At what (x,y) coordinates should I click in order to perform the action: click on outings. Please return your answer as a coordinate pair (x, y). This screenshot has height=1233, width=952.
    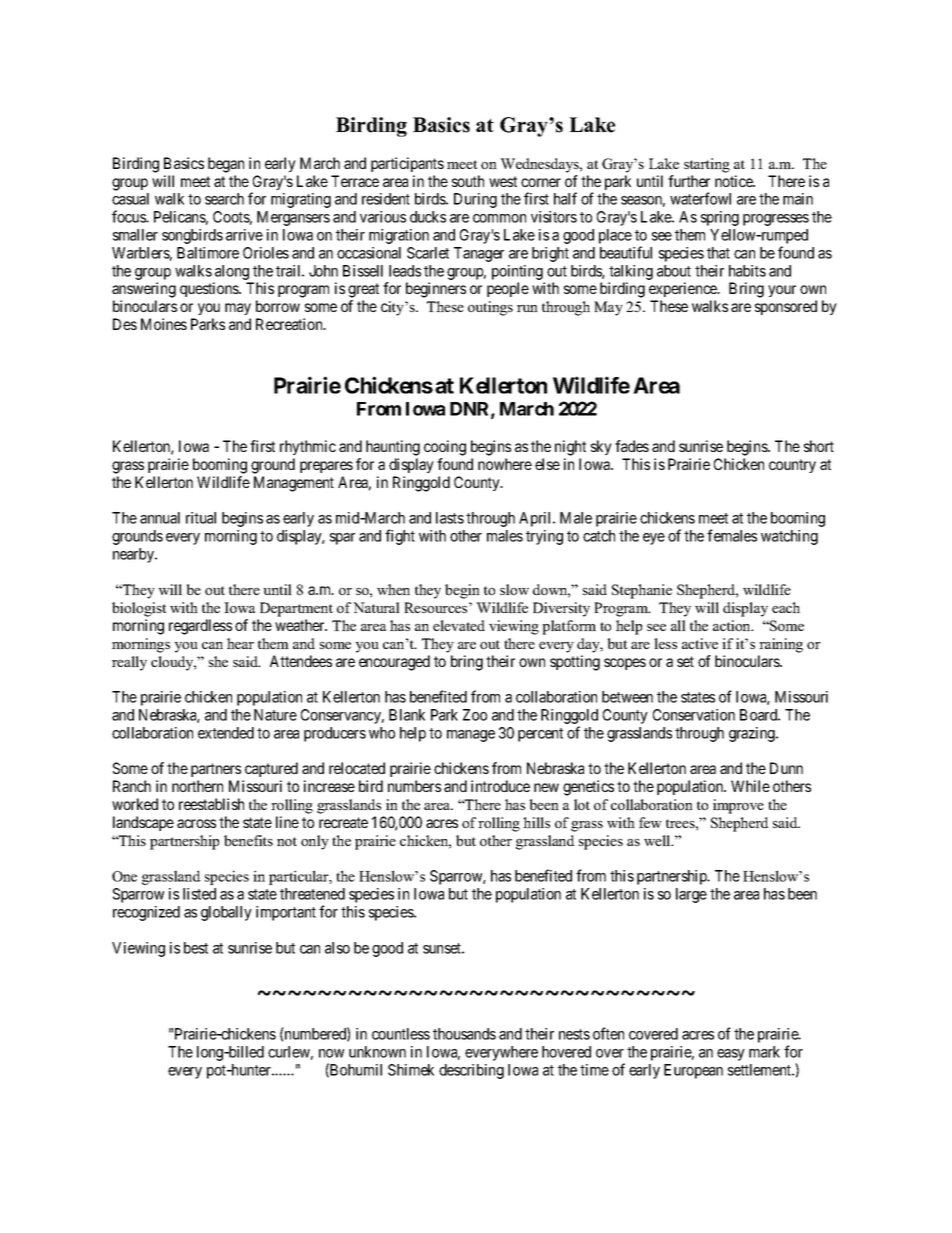
    Looking at the image, I should click on (490, 308).
